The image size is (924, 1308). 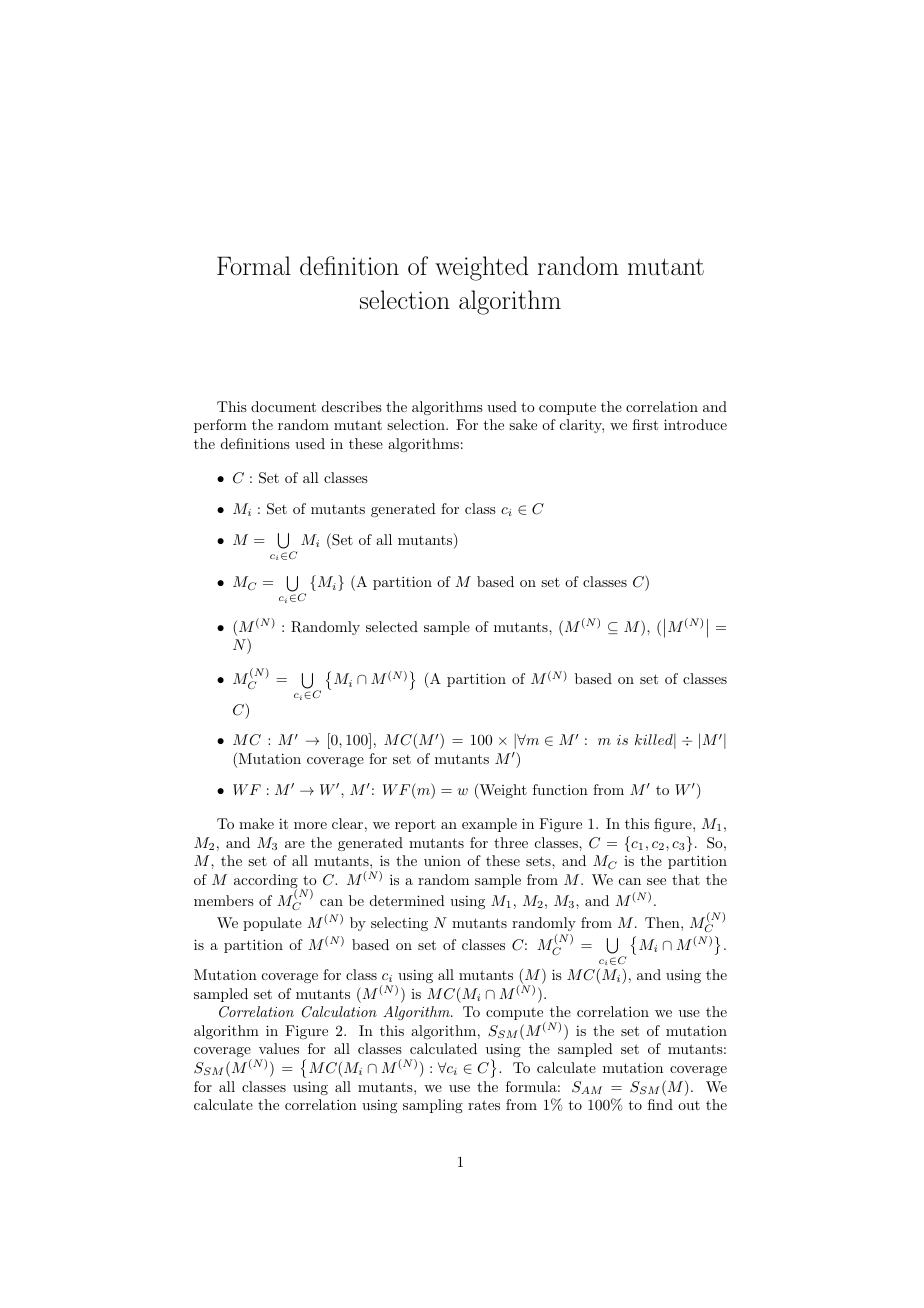 I want to click on selected, so click(x=392, y=626).
